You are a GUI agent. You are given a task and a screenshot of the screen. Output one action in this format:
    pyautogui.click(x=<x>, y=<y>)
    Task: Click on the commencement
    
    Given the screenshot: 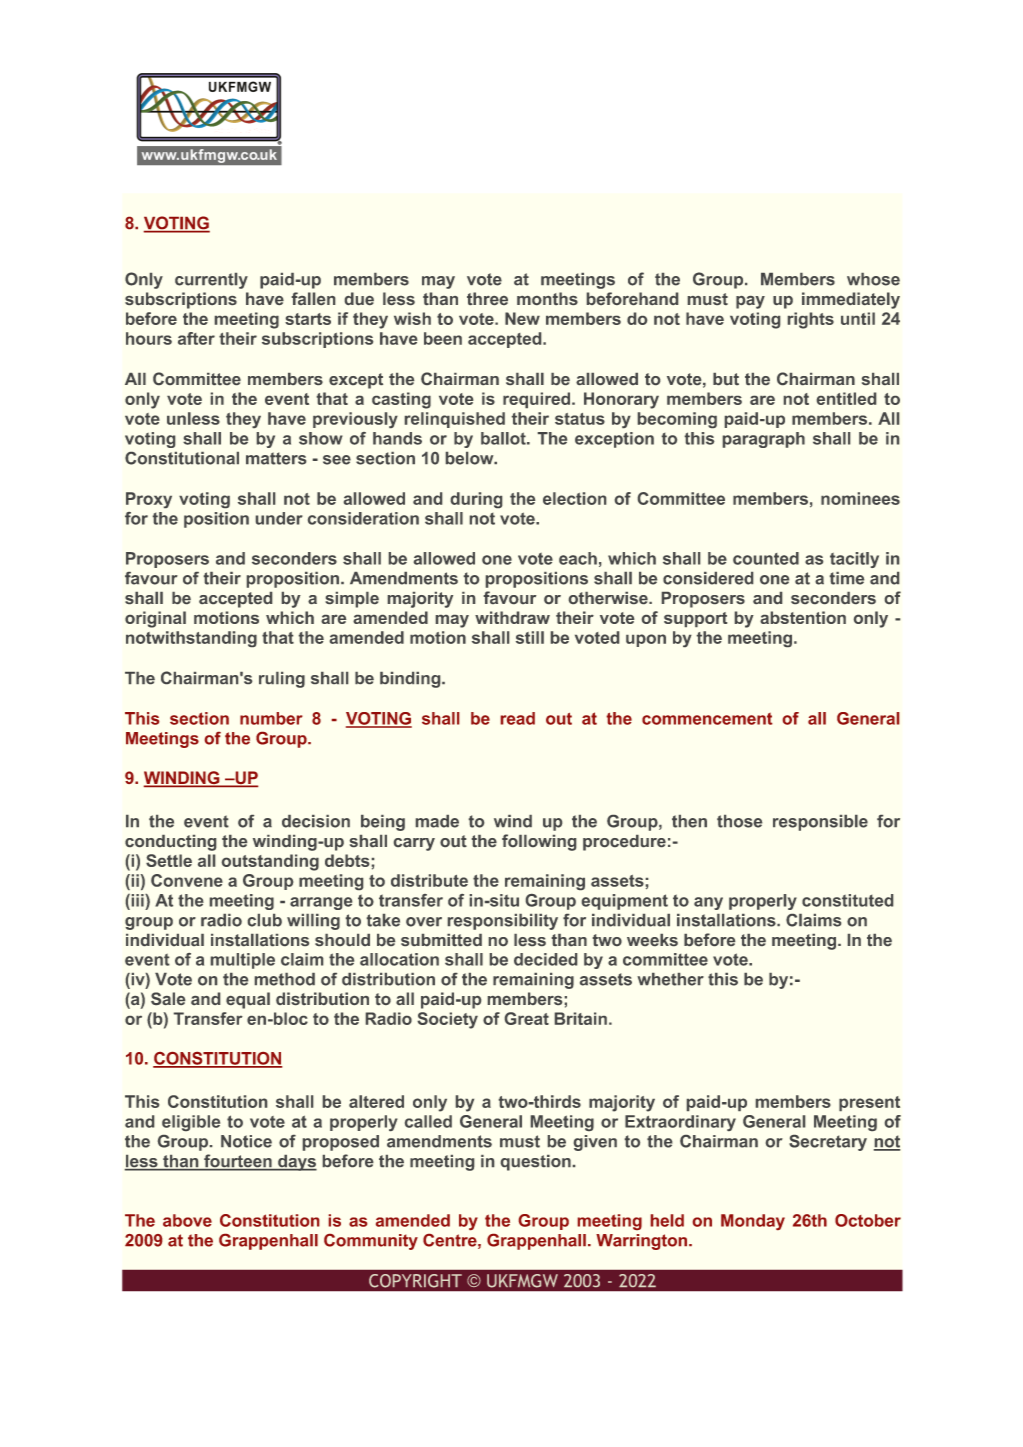 What is the action you would take?
    pyautogui.click(x=707, y=719)
